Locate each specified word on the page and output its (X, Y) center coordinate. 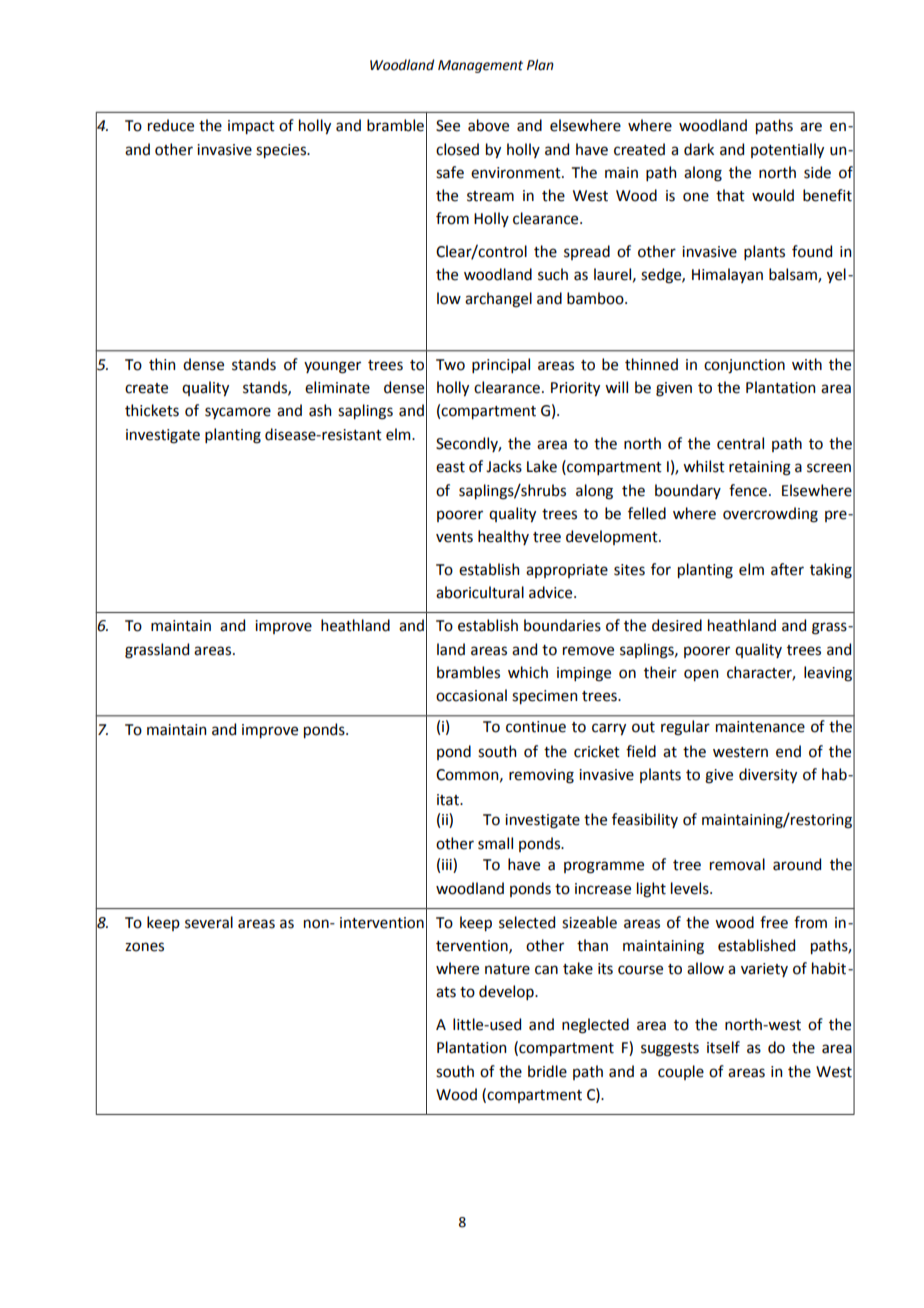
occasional (471, 695)
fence (748, 490)
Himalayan (727, 275)
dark (699, 149)
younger (332, 367)
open (701, 675)
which (528, 672)
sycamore (238, 413)
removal (737, 864)
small (495, 843)
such (553, 274)
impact (251, 127)
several (209, 922)
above (488, 125)
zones (144, 947)
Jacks (504, 466)
